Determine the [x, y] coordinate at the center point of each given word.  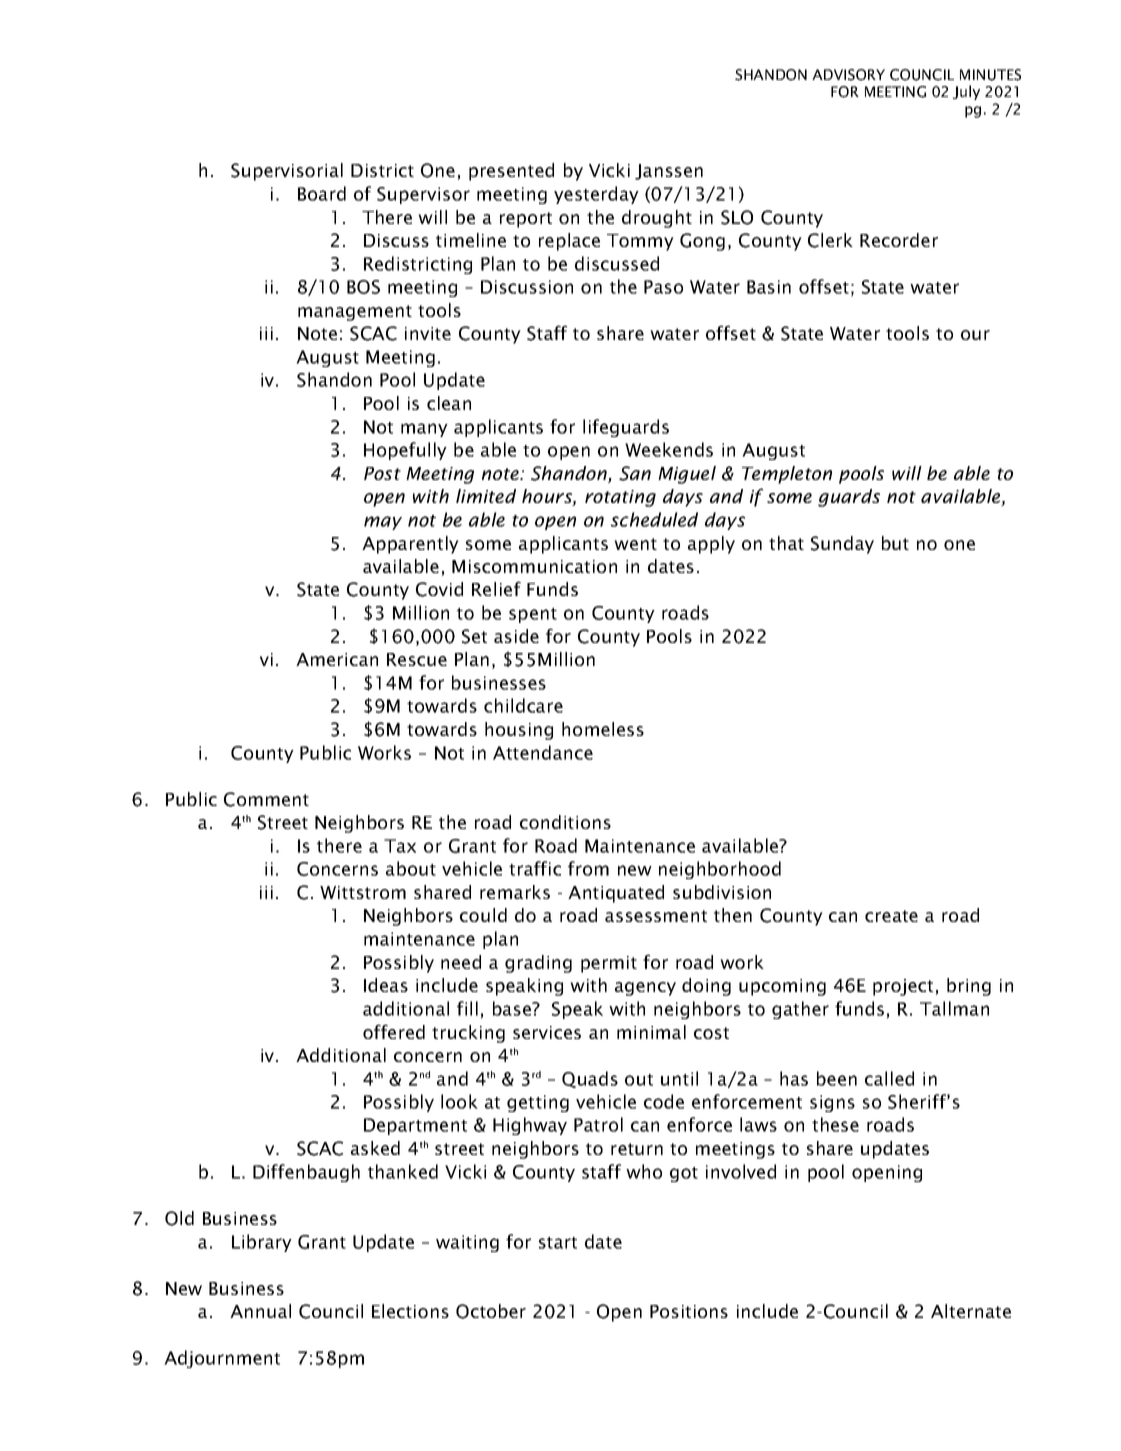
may [383, 523]
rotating [620, 498]
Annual [260, 1311]
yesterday [596, 195]
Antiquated [616, 894]
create [891, 916]
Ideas [386, 985]
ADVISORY [848, 75]
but [895, 543]
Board [322, 193]
